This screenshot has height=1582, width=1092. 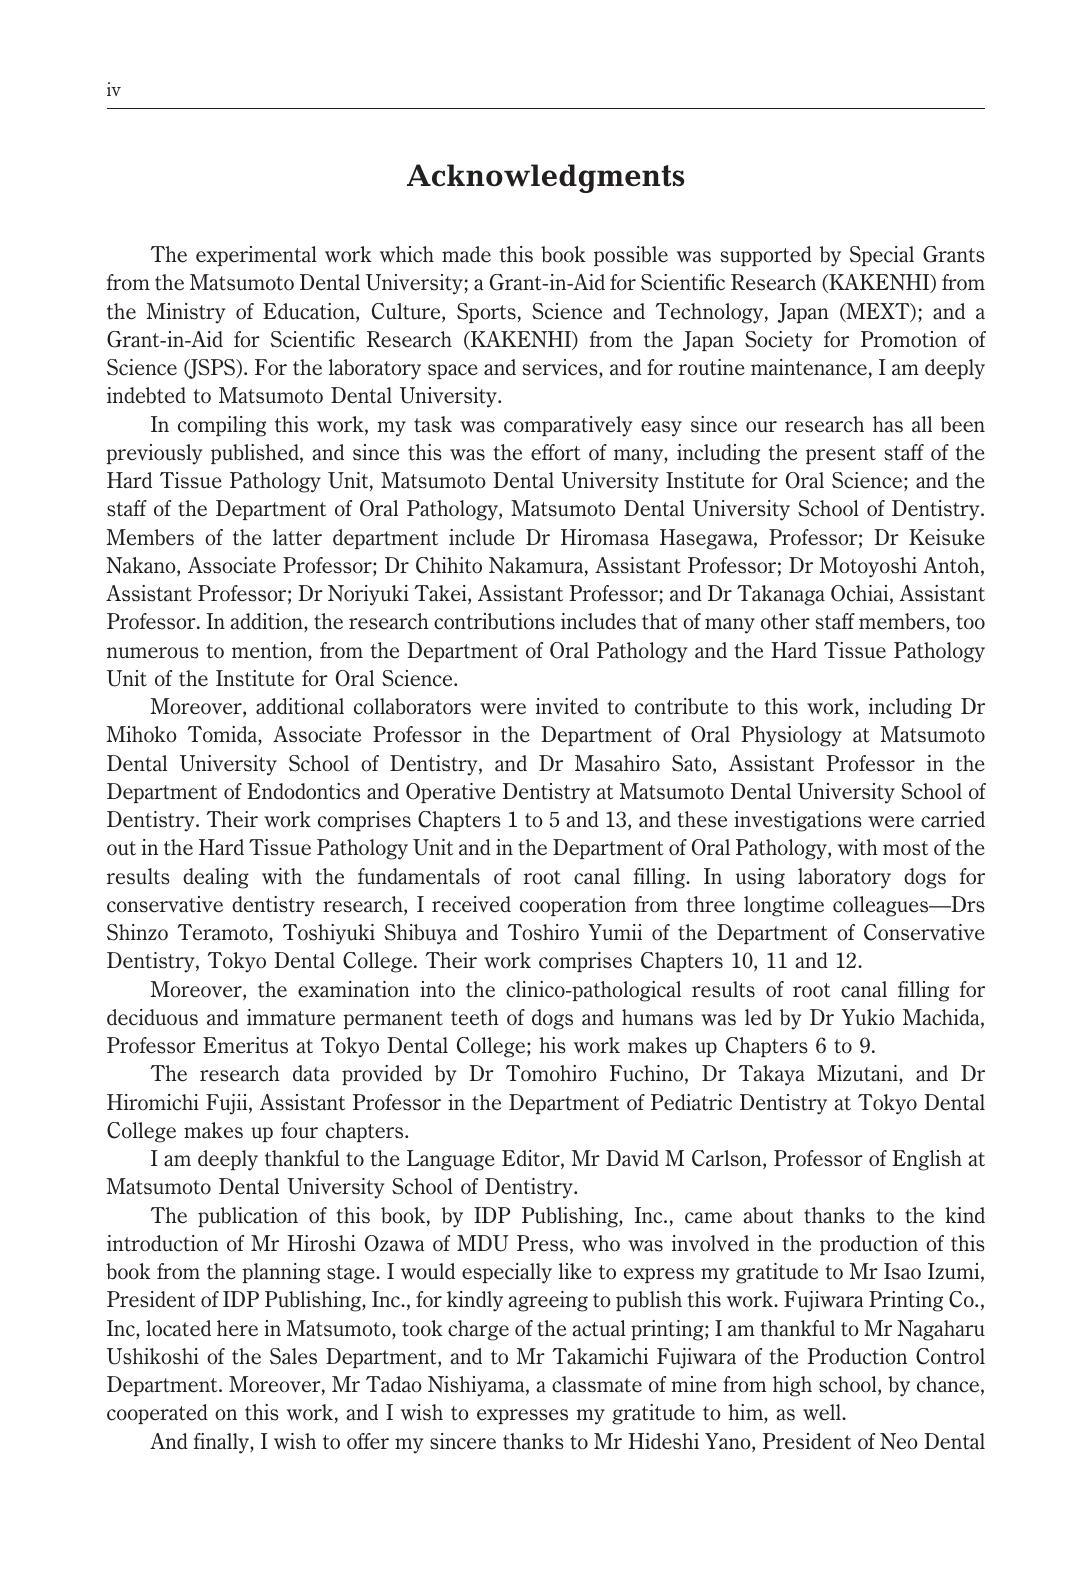 I want to click on finally, so click(x=222, y=1443).
